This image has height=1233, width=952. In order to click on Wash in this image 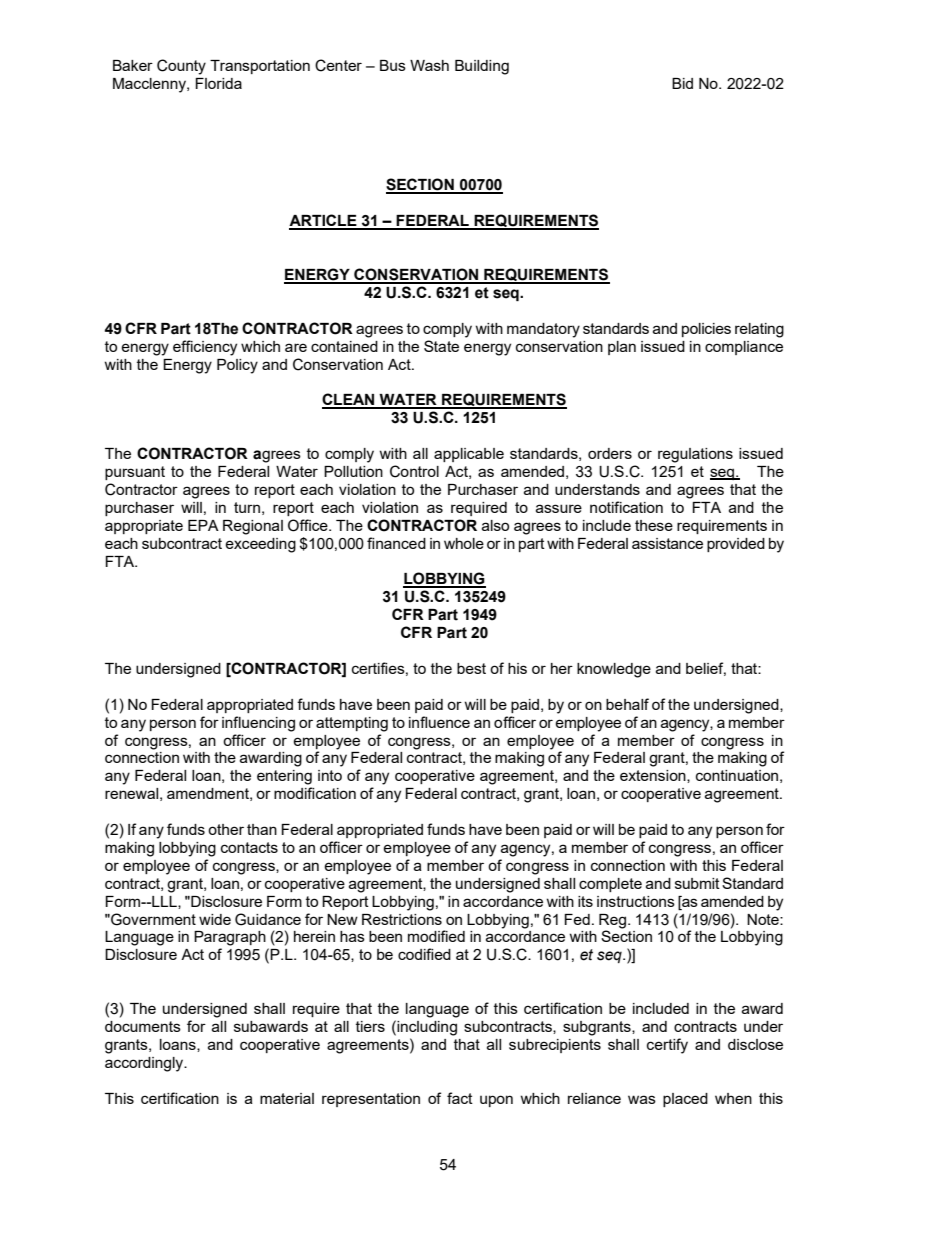, I will do `click(429, 65)`.
